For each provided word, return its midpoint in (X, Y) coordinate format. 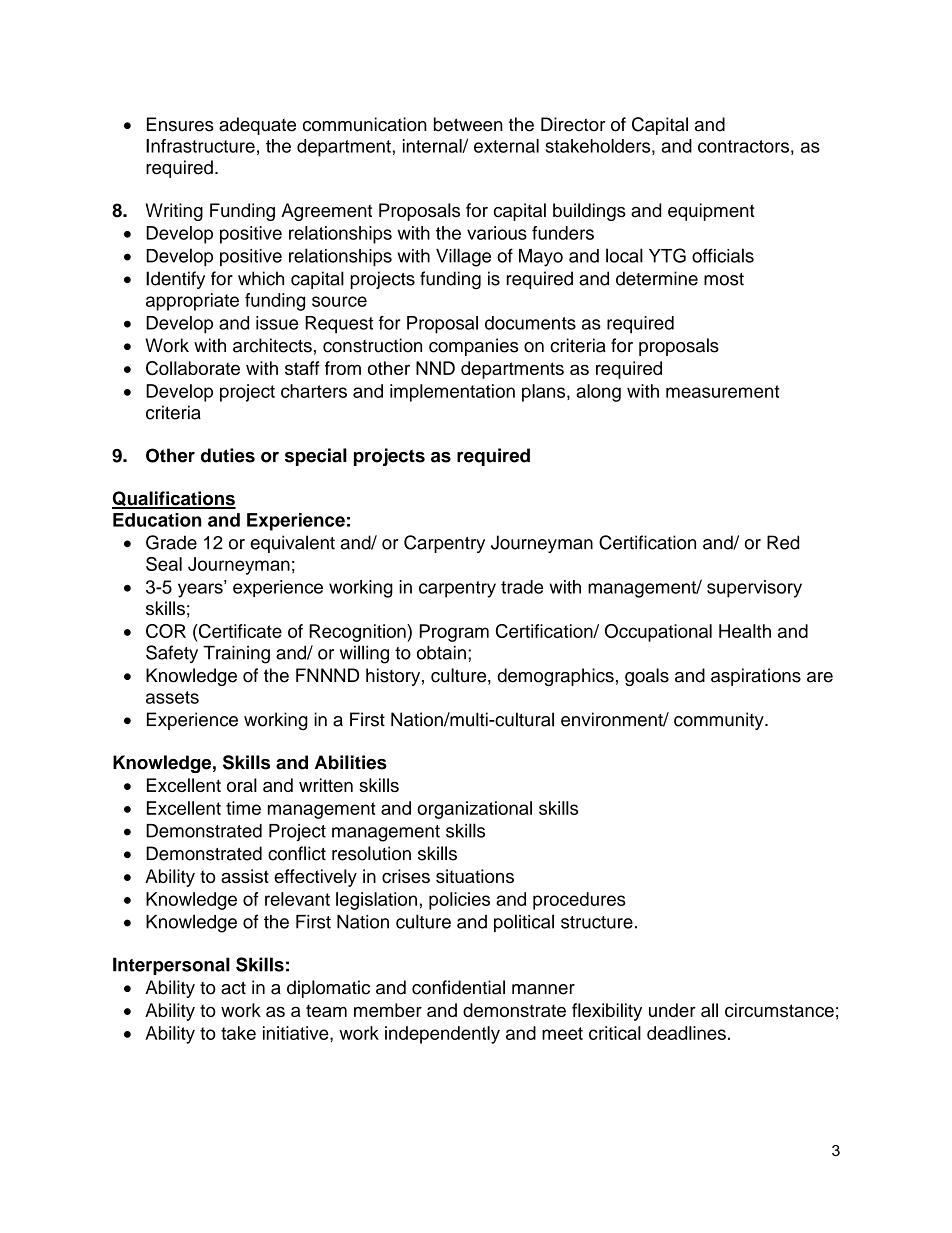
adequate (257, 126)
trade (522, 587)
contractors (743, 146)
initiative (297, 1033)
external (506, 146)
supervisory (754, 589)
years (201, 589)
